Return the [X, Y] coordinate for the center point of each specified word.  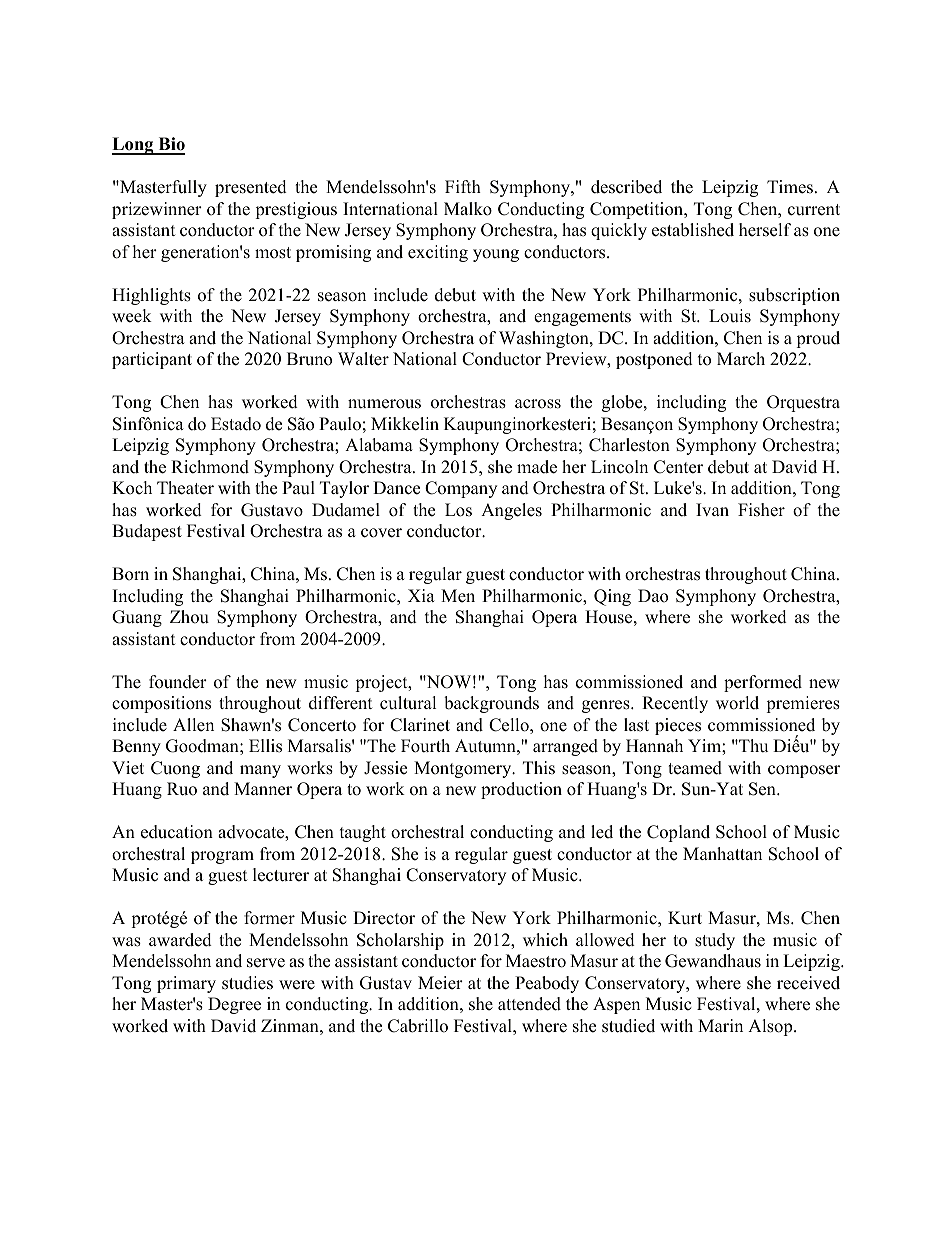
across [538, 404]
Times [791, 187]
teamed [695, 768]
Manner [263, 789]
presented [251, 188]
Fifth [463, 186]
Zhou [189, 617]
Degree [234, 1005]
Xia [421, 595]
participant [152, 360]
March [741, 359]
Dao [653, 596]
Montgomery [464, 769]
